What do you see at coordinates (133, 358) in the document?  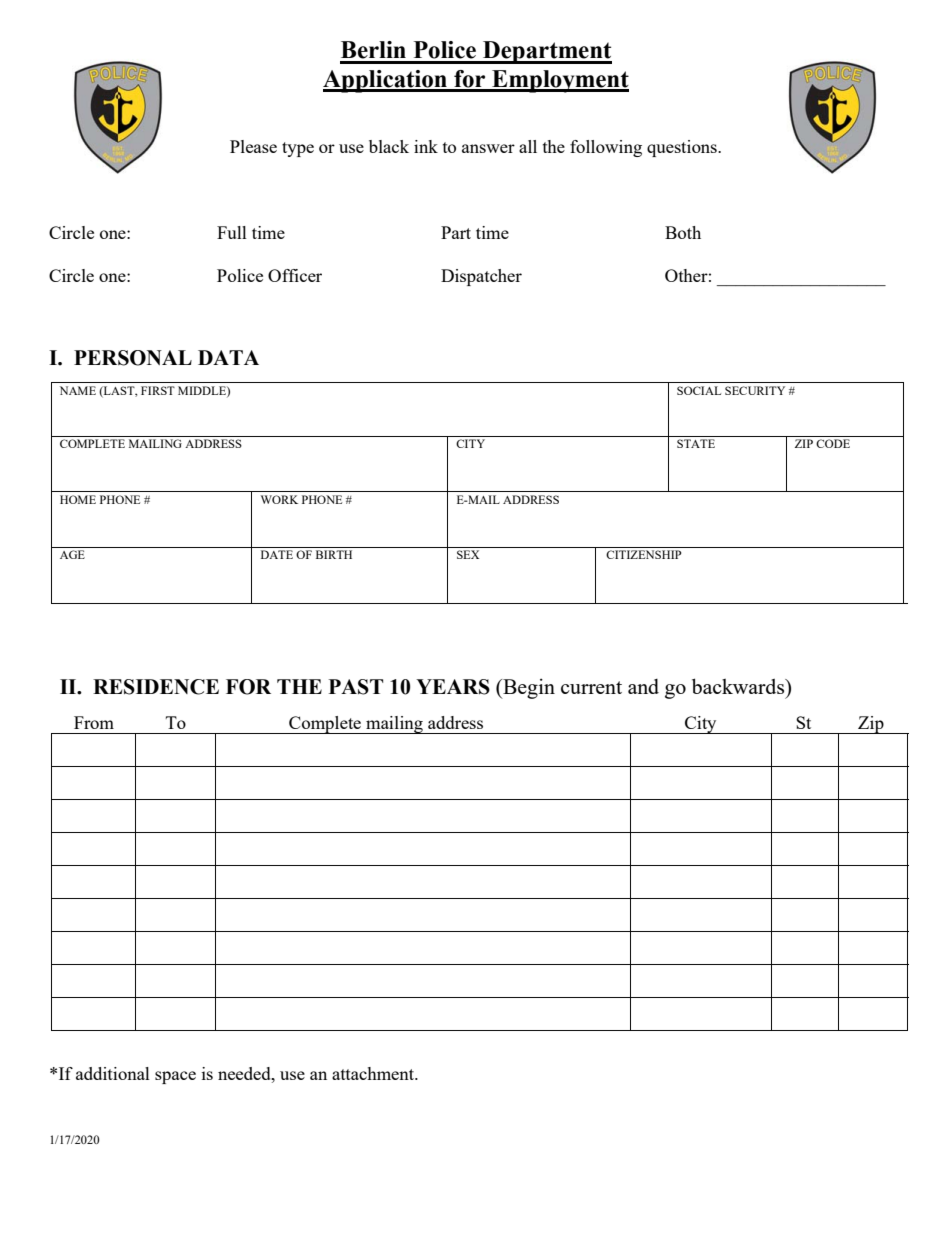 I see `PERSONAL` at bounding box center [133, 358].
